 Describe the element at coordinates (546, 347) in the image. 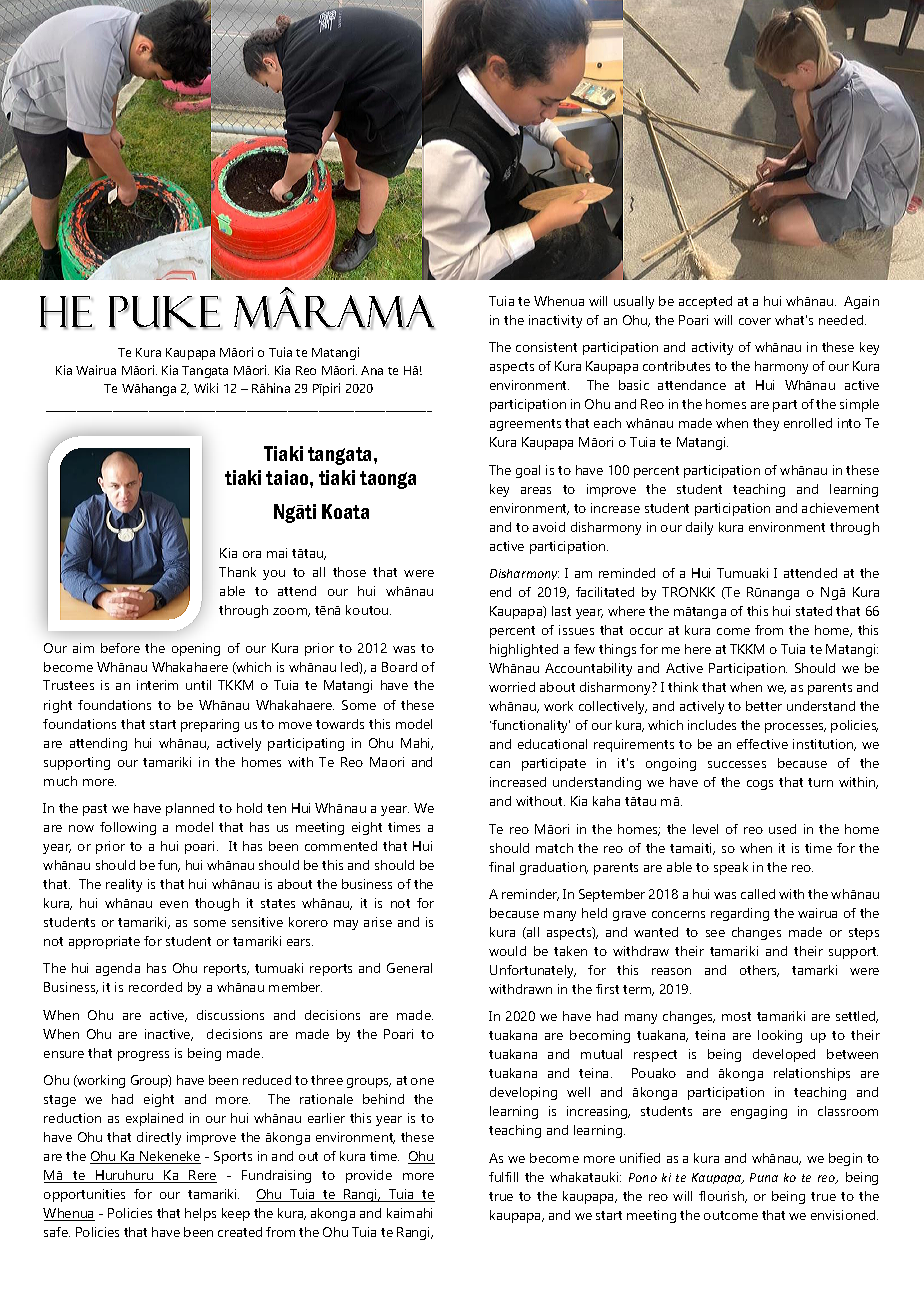

I see `consistent` at that location.
